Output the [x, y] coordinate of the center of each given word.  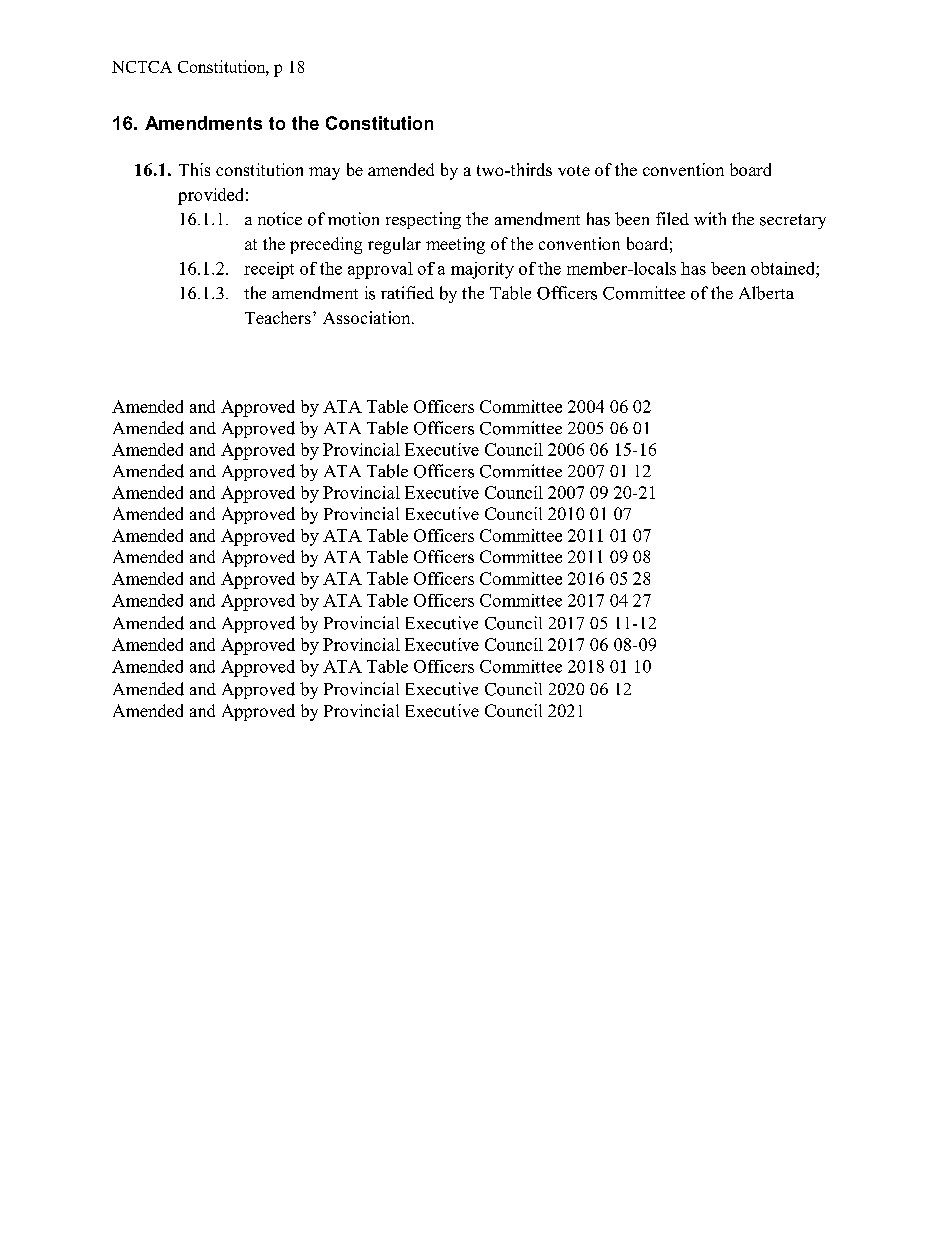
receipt [269, 270]
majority [482, 270]
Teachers [278, 317]
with [710, 218]
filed [672, 218]
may [324, 173]
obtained [784, 268]
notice [280, 219]
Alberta [766, 293]
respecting [423, 220]
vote [574, 170]
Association [368, 317]
